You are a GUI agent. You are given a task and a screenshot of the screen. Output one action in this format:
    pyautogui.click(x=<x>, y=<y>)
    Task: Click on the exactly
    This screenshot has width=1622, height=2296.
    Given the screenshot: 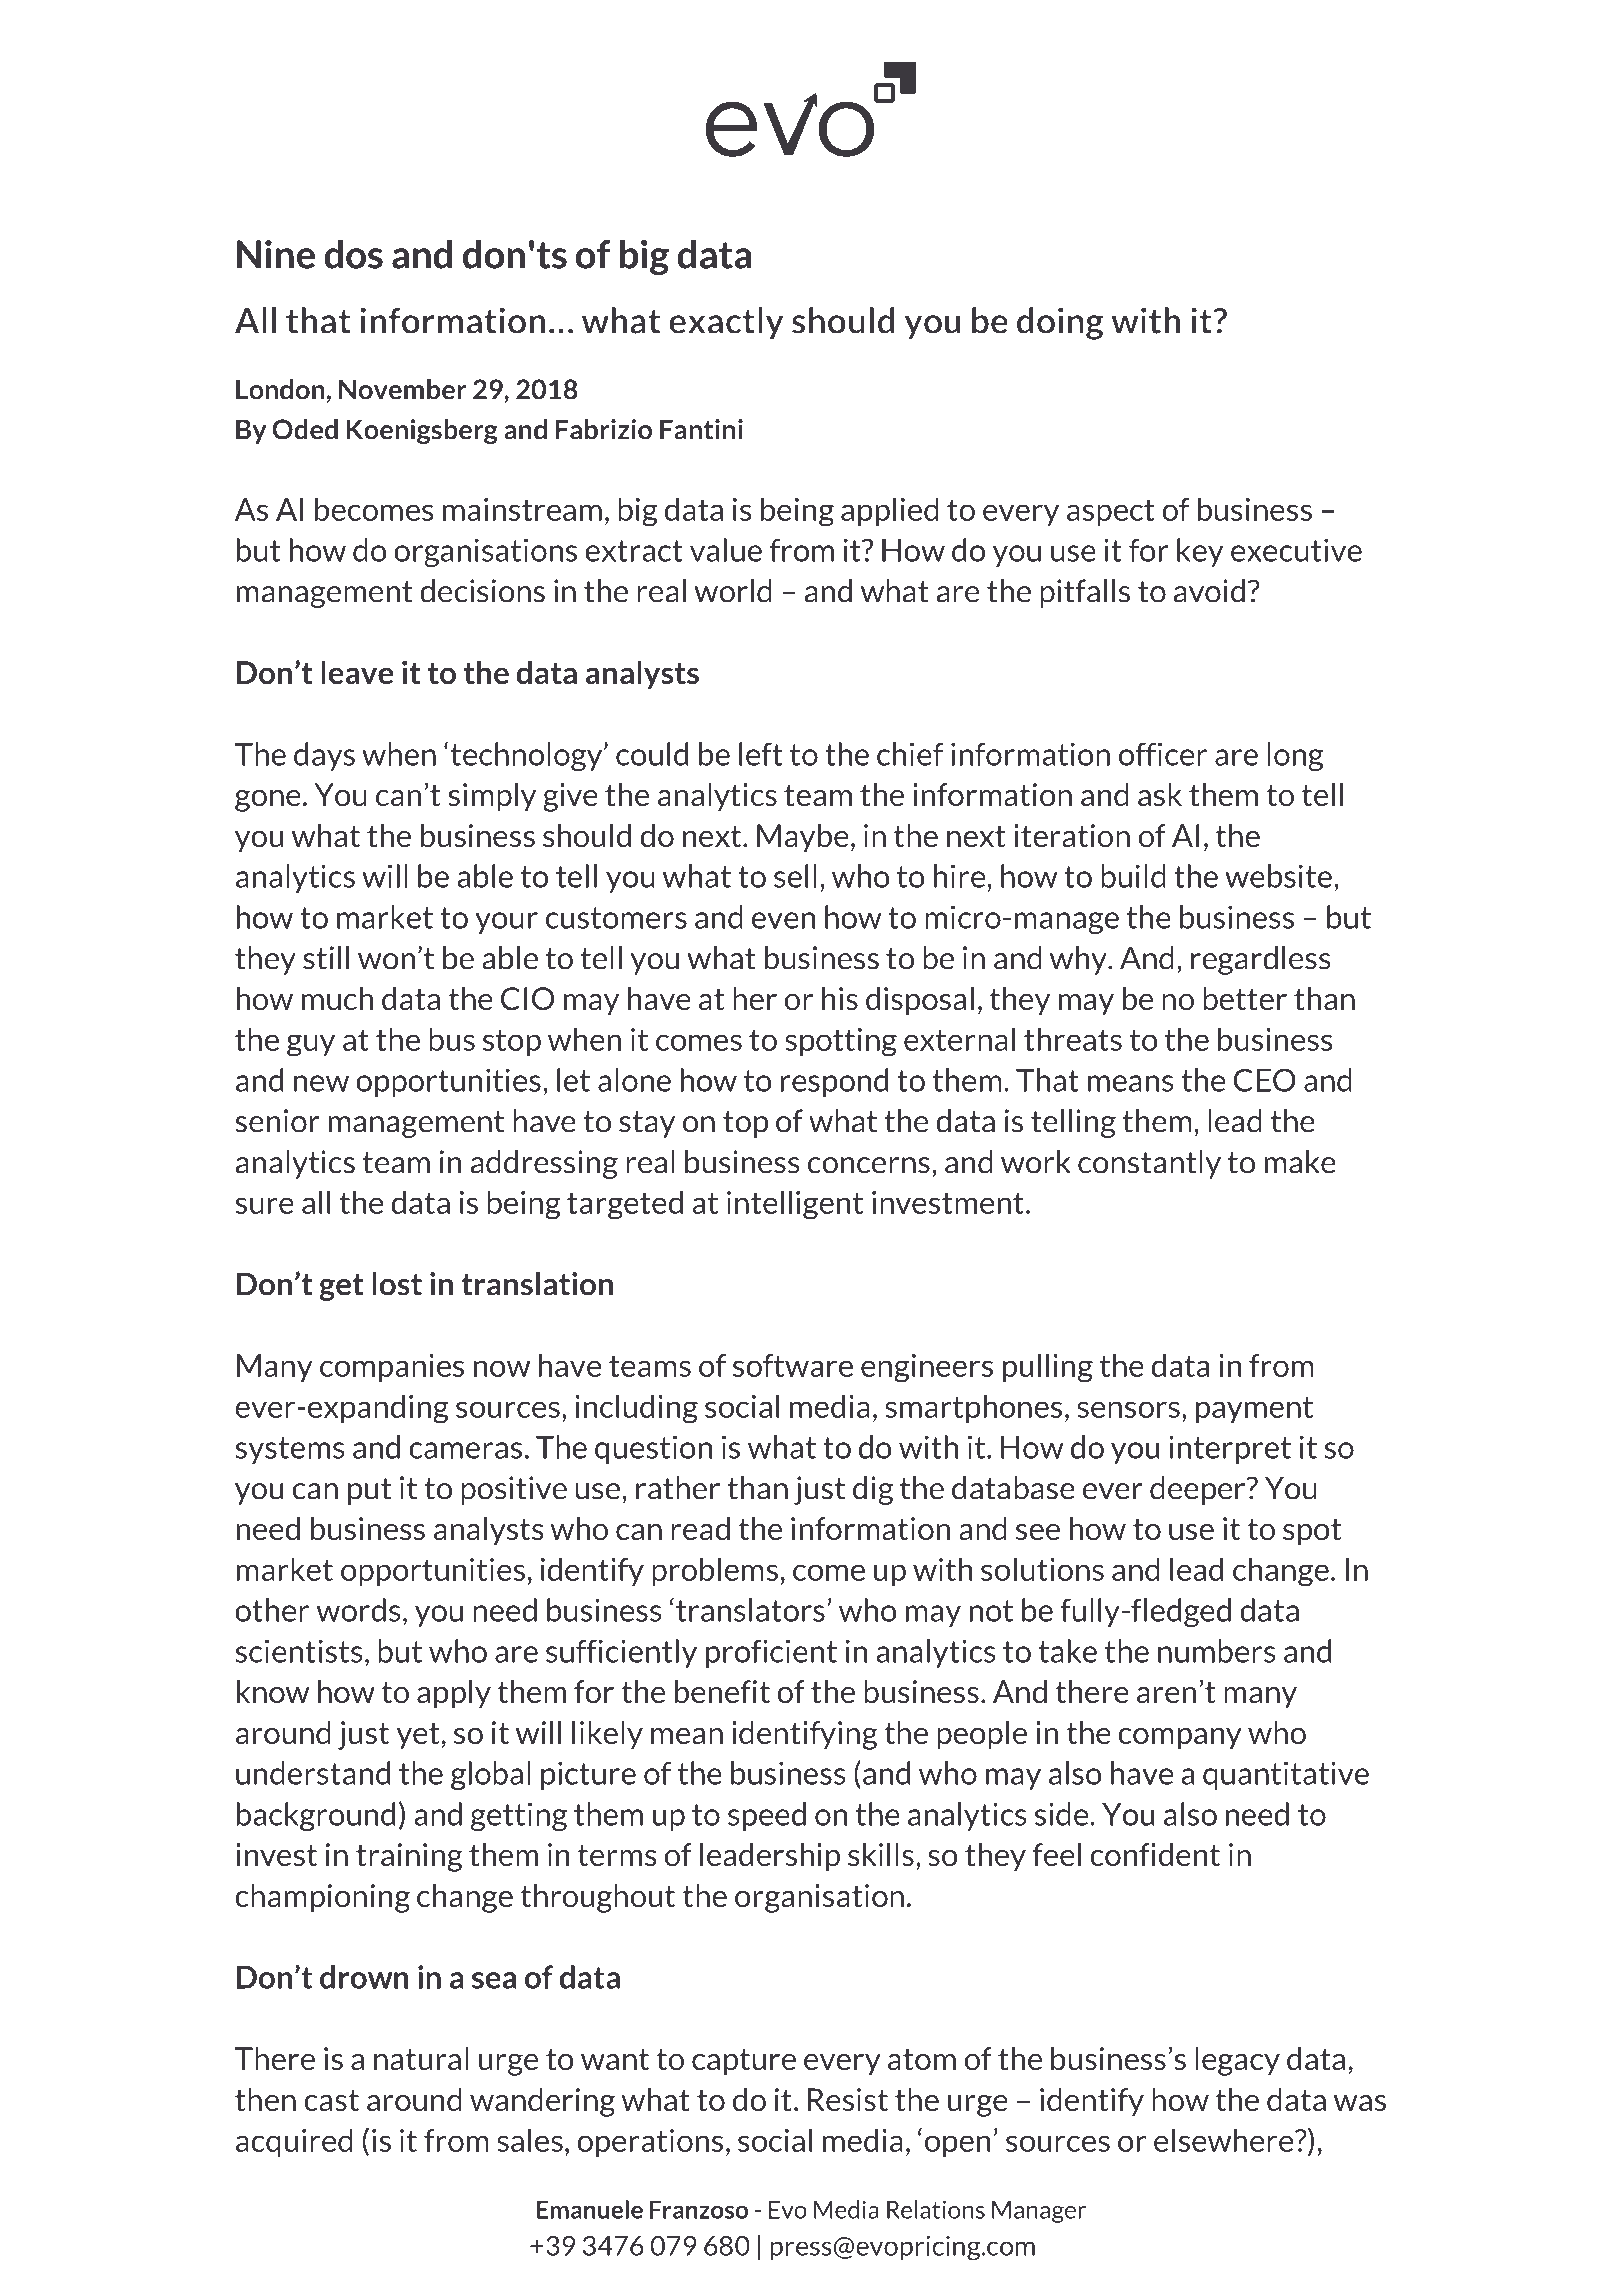 What is the action you would take?
    pyautogui.click(x=726, y=323)
